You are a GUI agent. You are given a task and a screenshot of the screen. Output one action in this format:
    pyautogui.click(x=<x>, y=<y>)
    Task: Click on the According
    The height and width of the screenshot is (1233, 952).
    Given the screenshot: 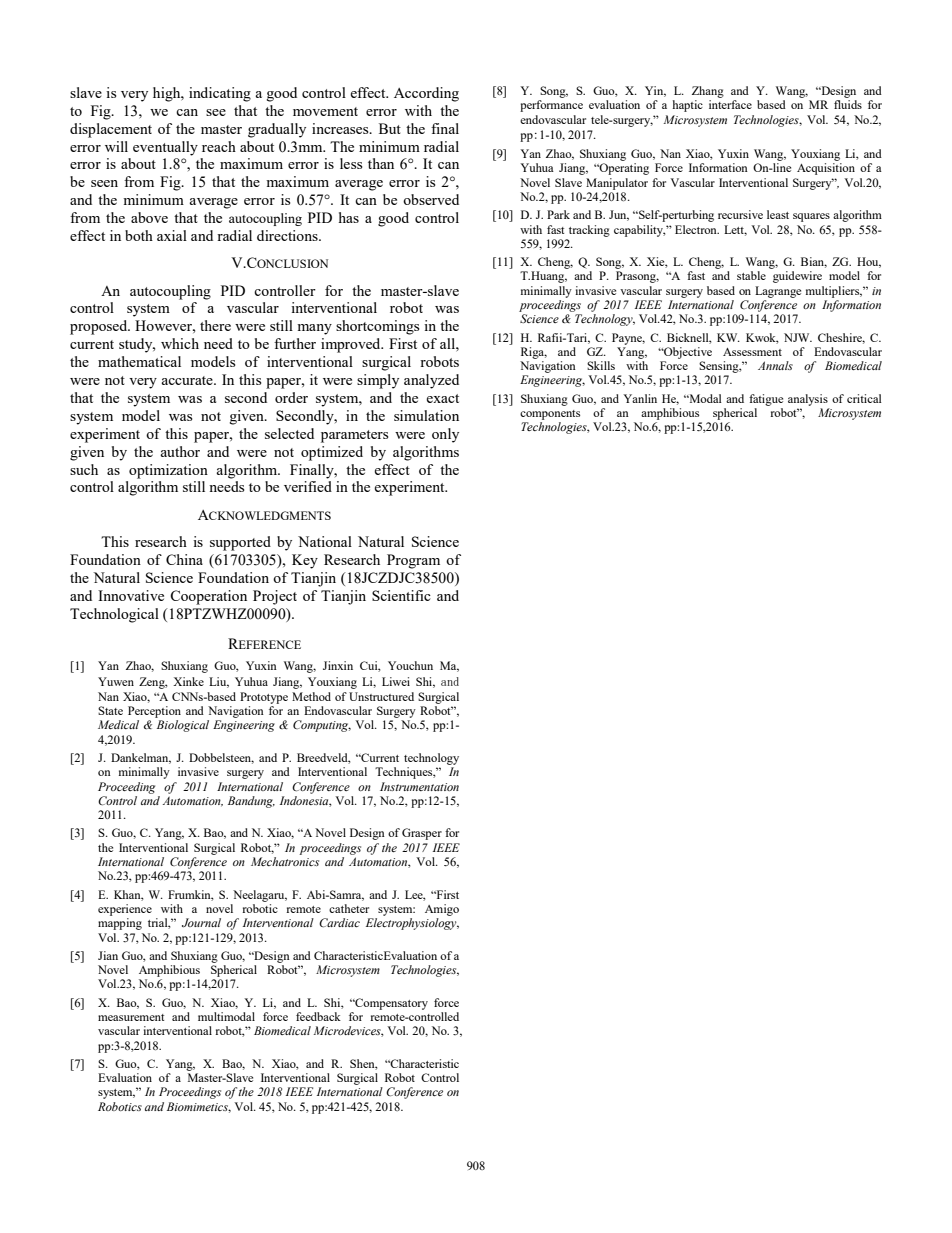 What is the action you would take?
    pyautogui.click(x=426, y=94)
